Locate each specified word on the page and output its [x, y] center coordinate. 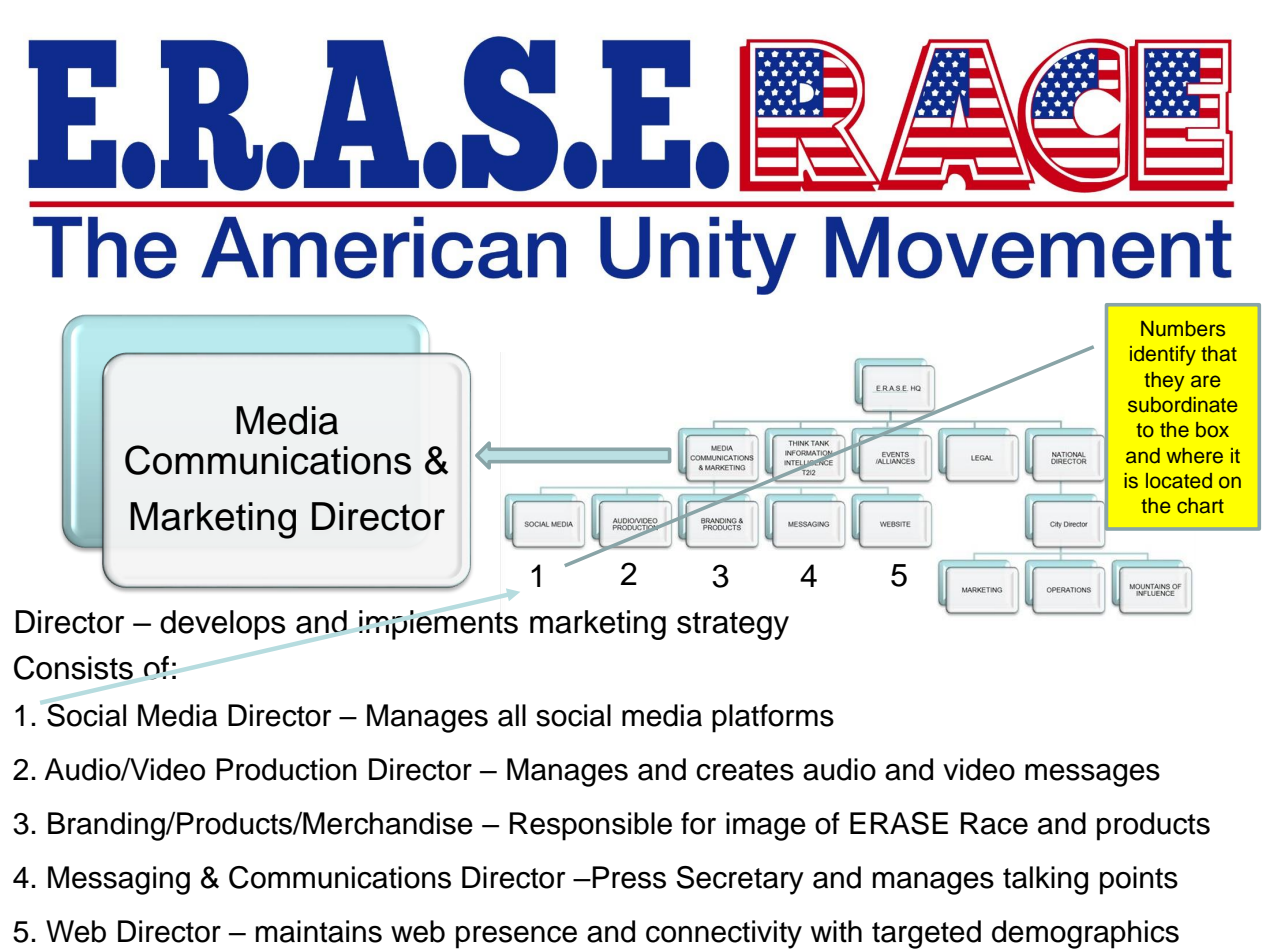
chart [1200, 506]
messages [1092, 775]
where [1194, 456]
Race [994, 823]
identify [1163, 355]
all [512, 715]
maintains [319, 931]
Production [286, 769]
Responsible [591, 826]
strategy [733, 626]
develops [222, 625]
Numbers [1183, 329]
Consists [73, 667]
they [1164, 382]
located [1179, 481]
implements [438, 625]
